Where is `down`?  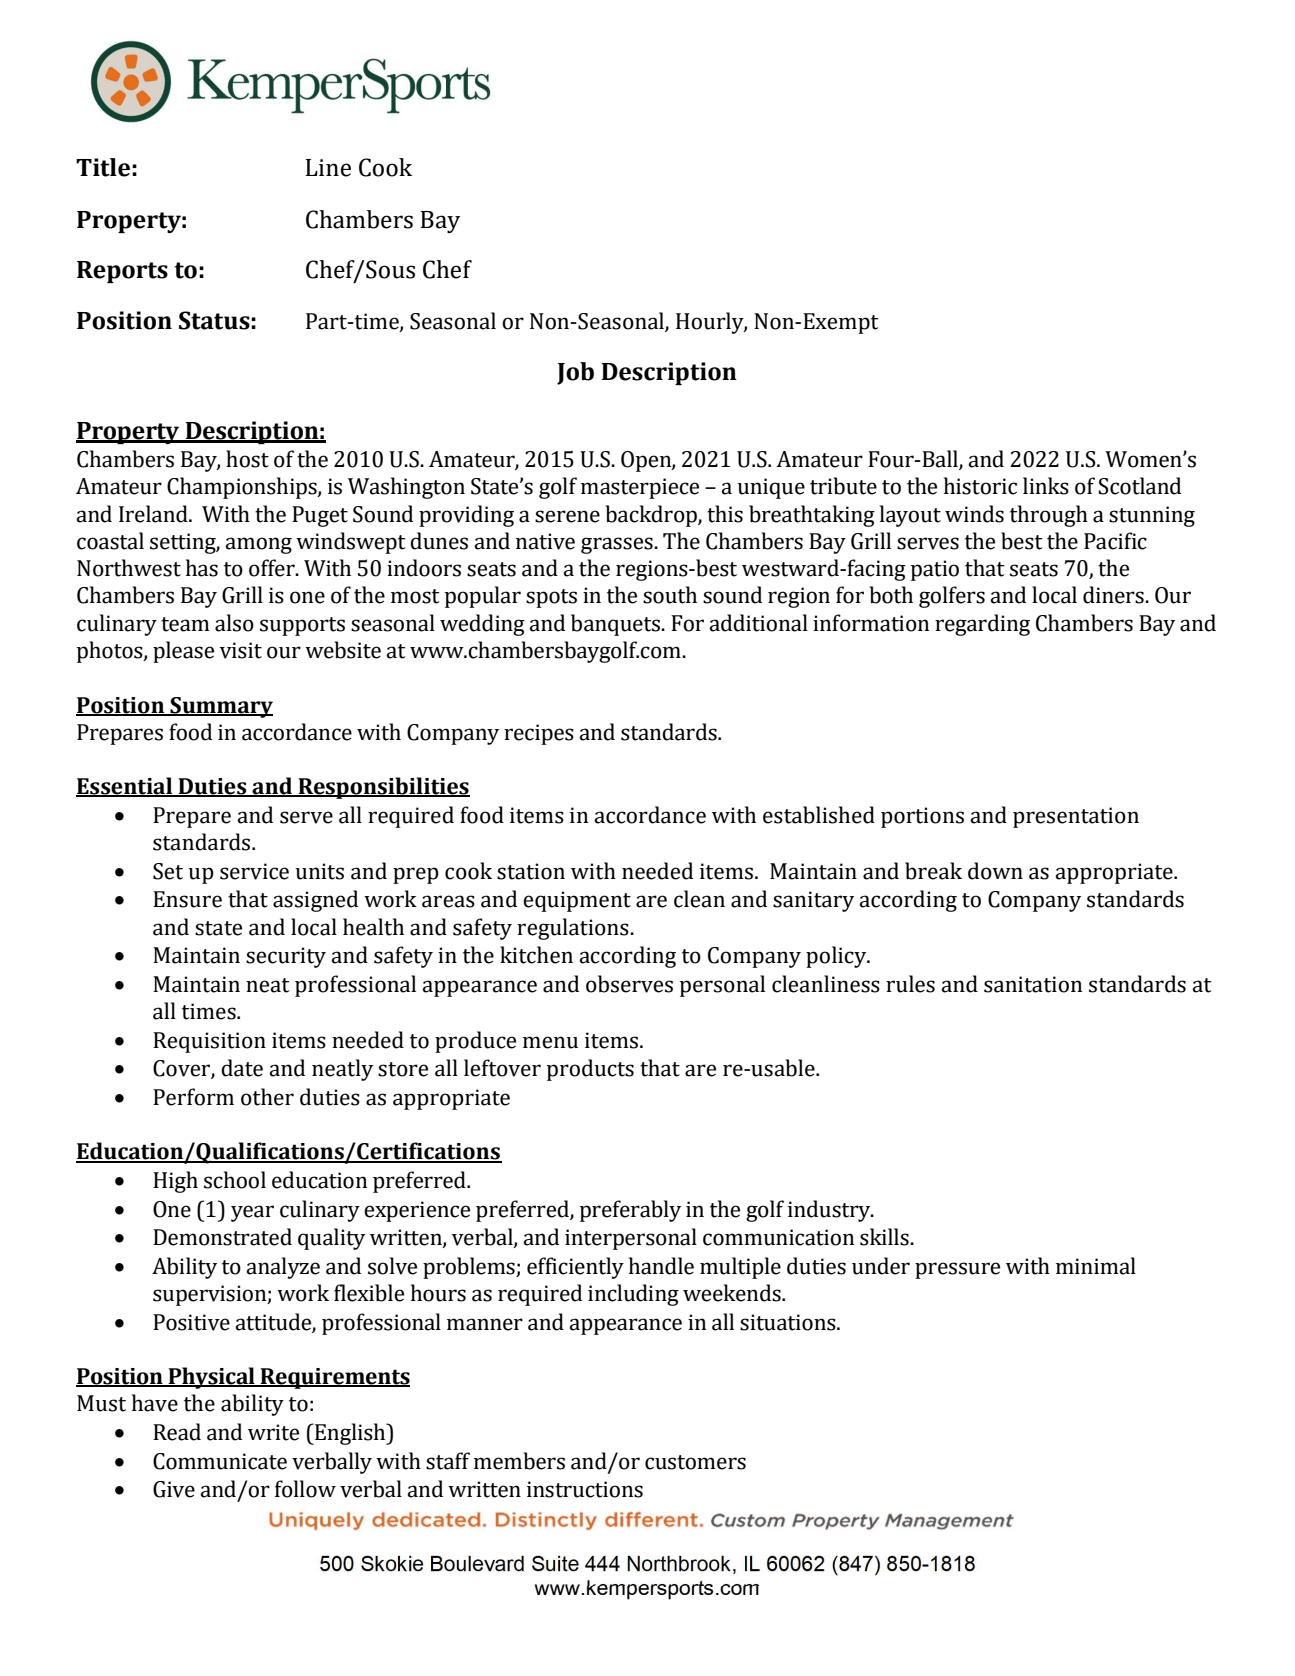
down is located at coordinates (995, 871).
